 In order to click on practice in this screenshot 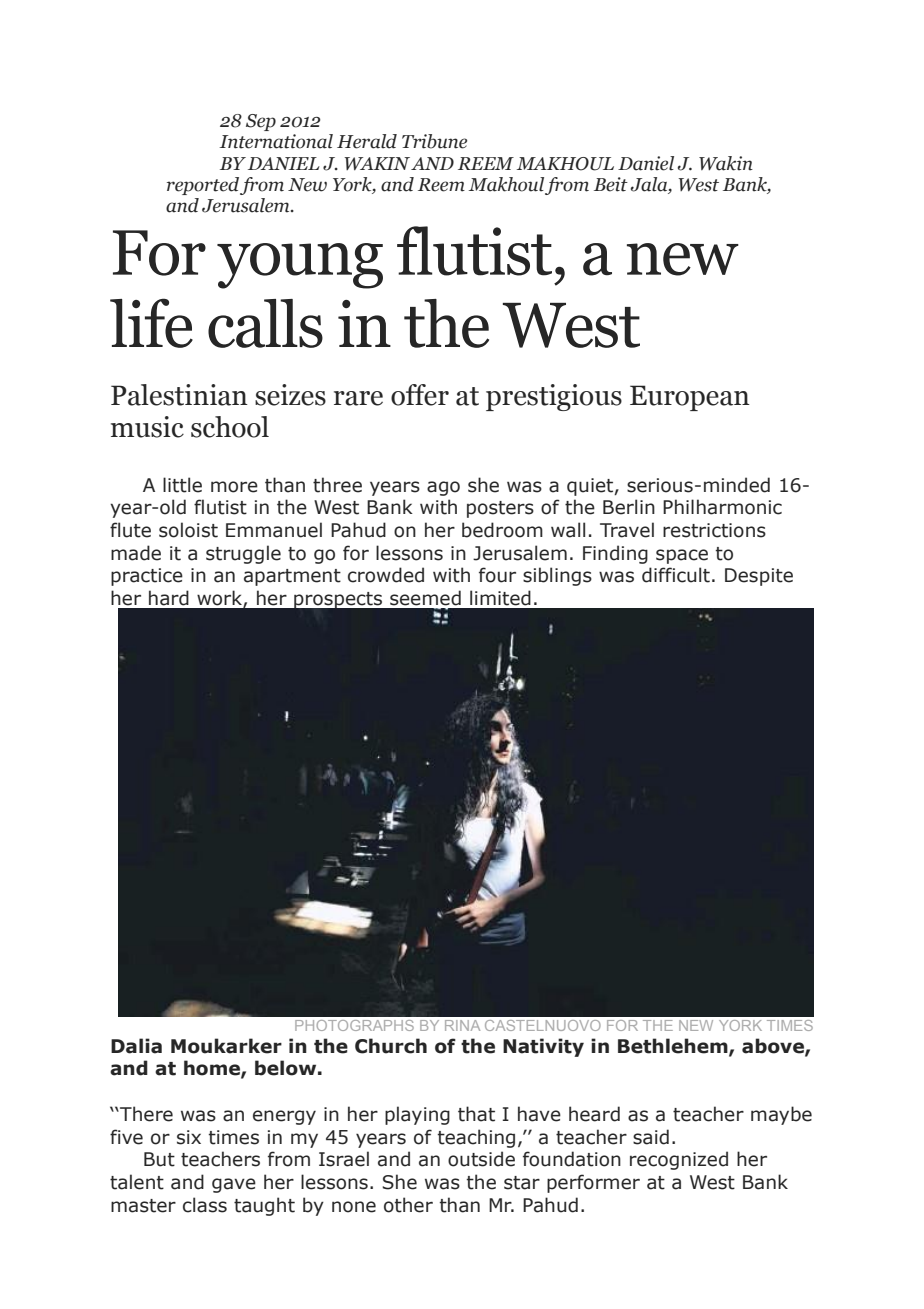, I will do `click(147, 577)`.
